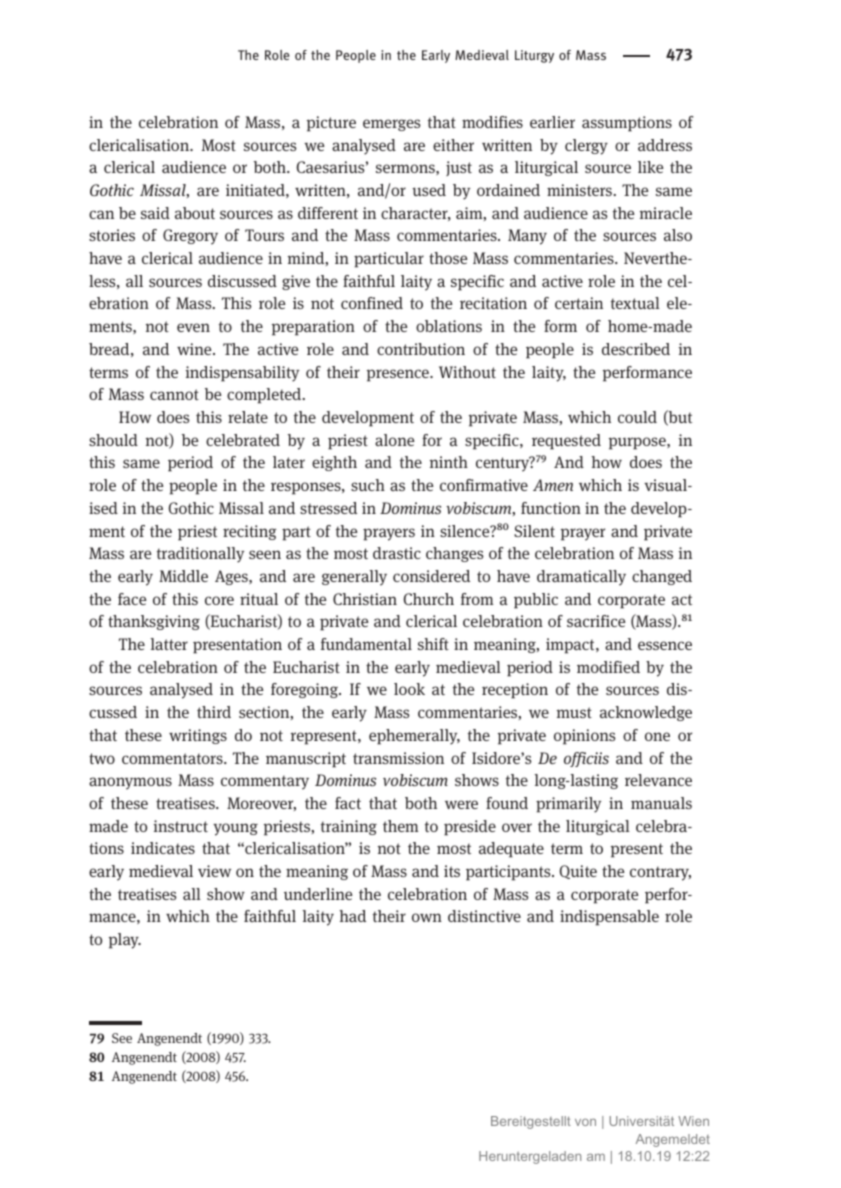  I want to click on transmission, so click(398, 758).
